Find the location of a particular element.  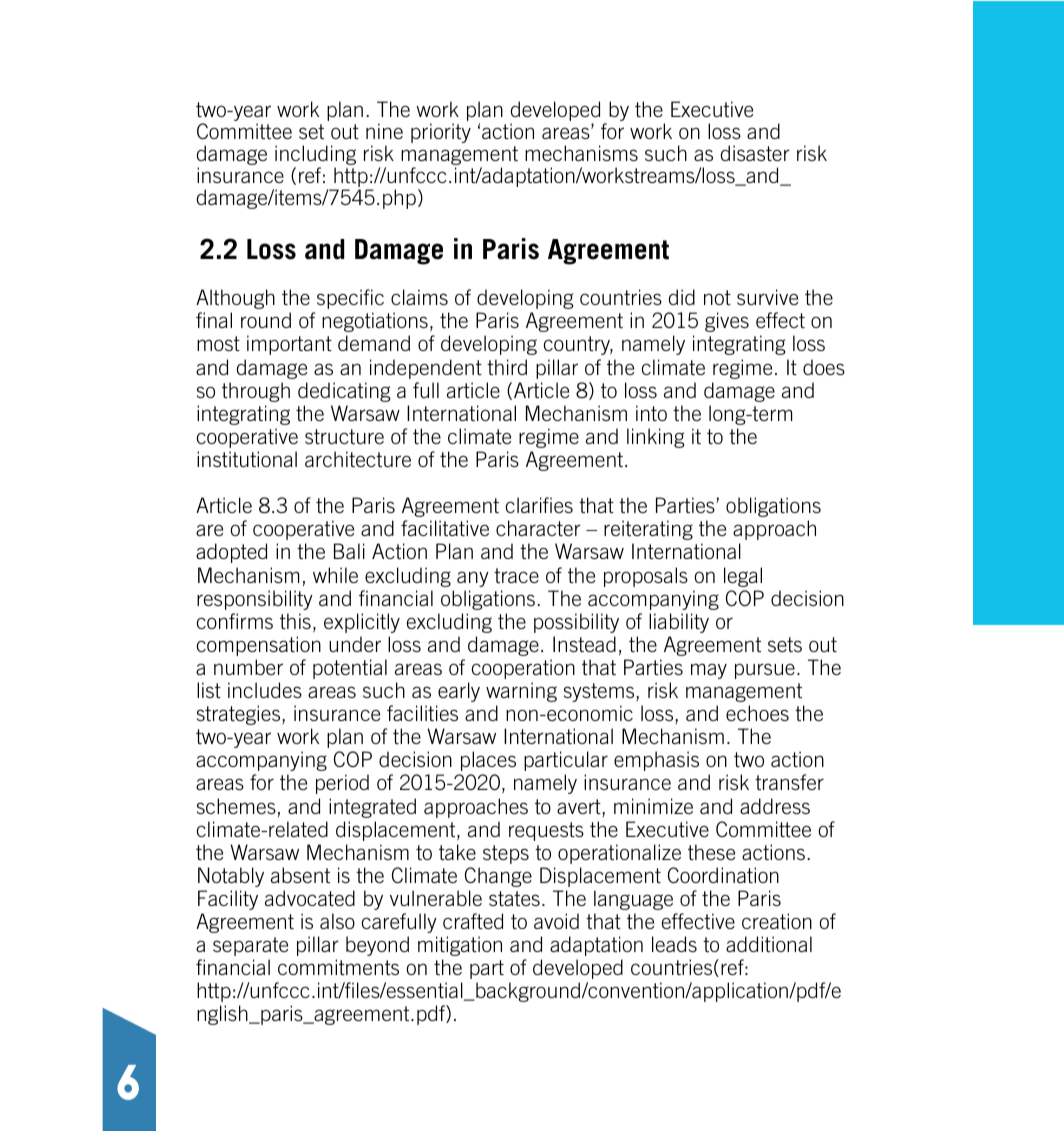

places is located at coordinates (488, 761).
